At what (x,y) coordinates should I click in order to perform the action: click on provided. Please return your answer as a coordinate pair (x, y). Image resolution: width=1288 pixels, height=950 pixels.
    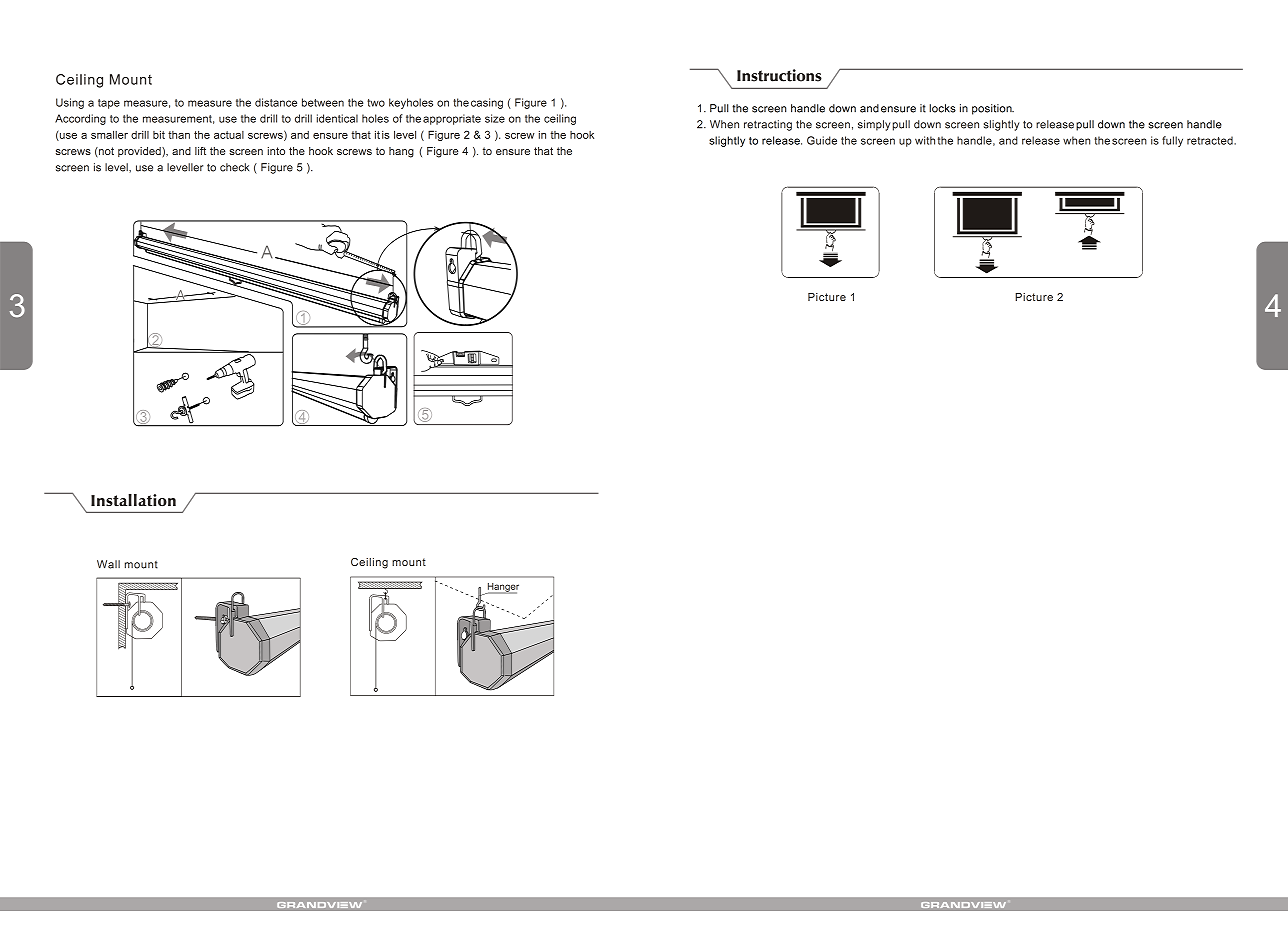
    Looking at the image, I should click on (140, 152).
